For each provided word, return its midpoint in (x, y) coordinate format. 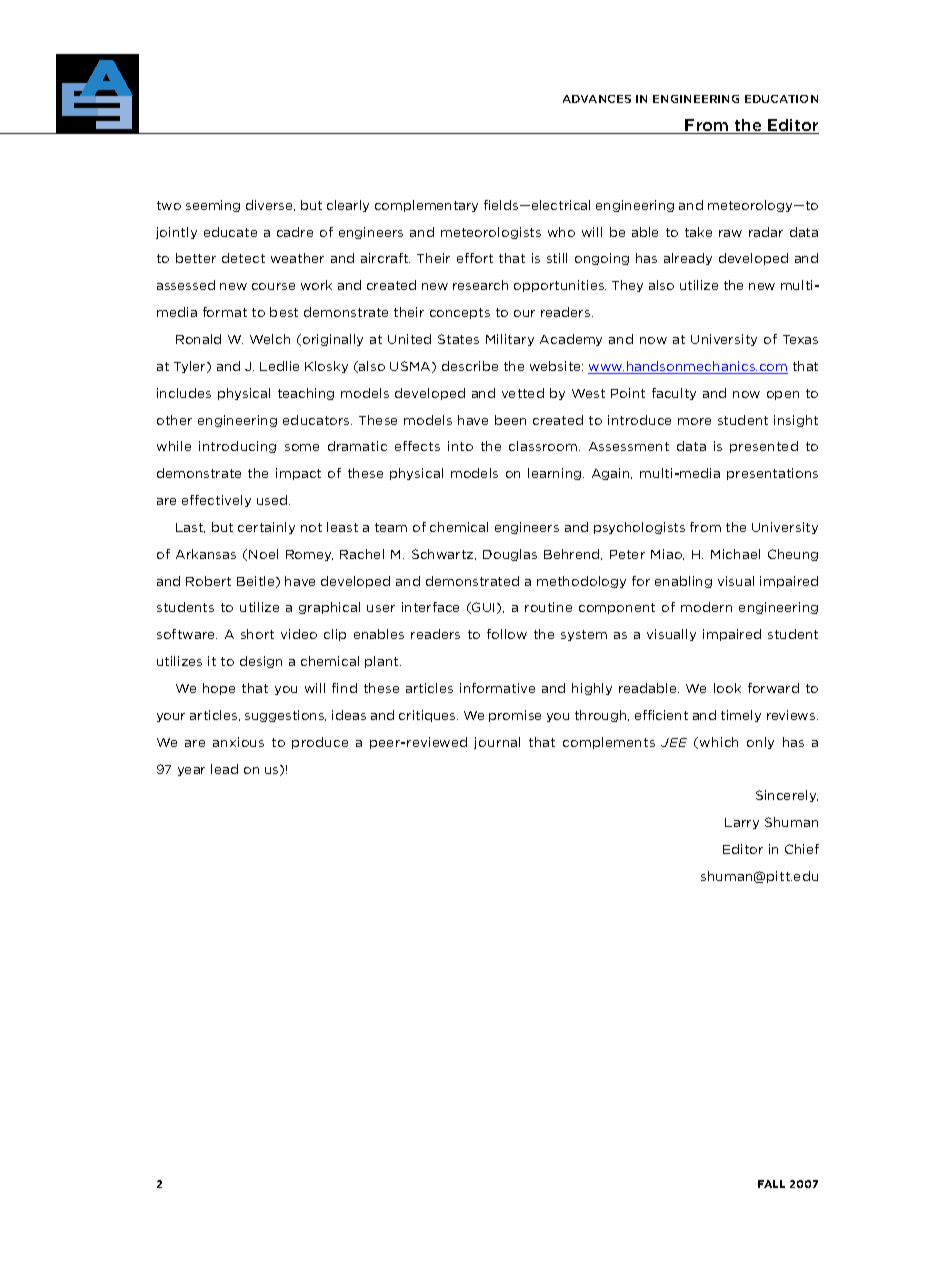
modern (706, 607)
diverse (270, 205)
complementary (426, 206)
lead (224, 769)
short (257, 634)
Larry (742, 823)
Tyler (191, 367)
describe (470, 366)
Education (781, 99)
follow (507, 634)
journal (497, 743)
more (694, 421)
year (191, 771)
